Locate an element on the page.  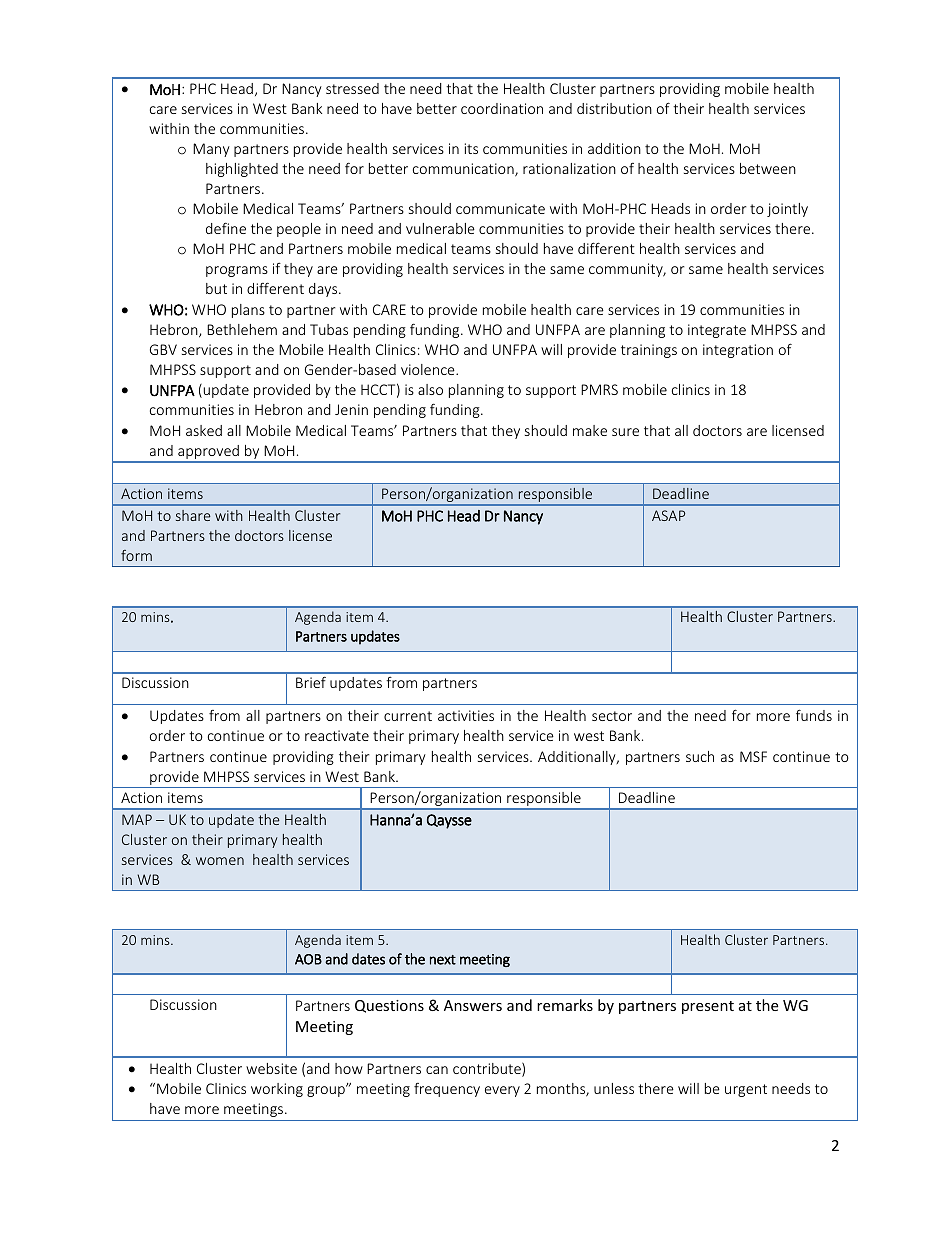
coordination is located at coordinates (502, 108).
